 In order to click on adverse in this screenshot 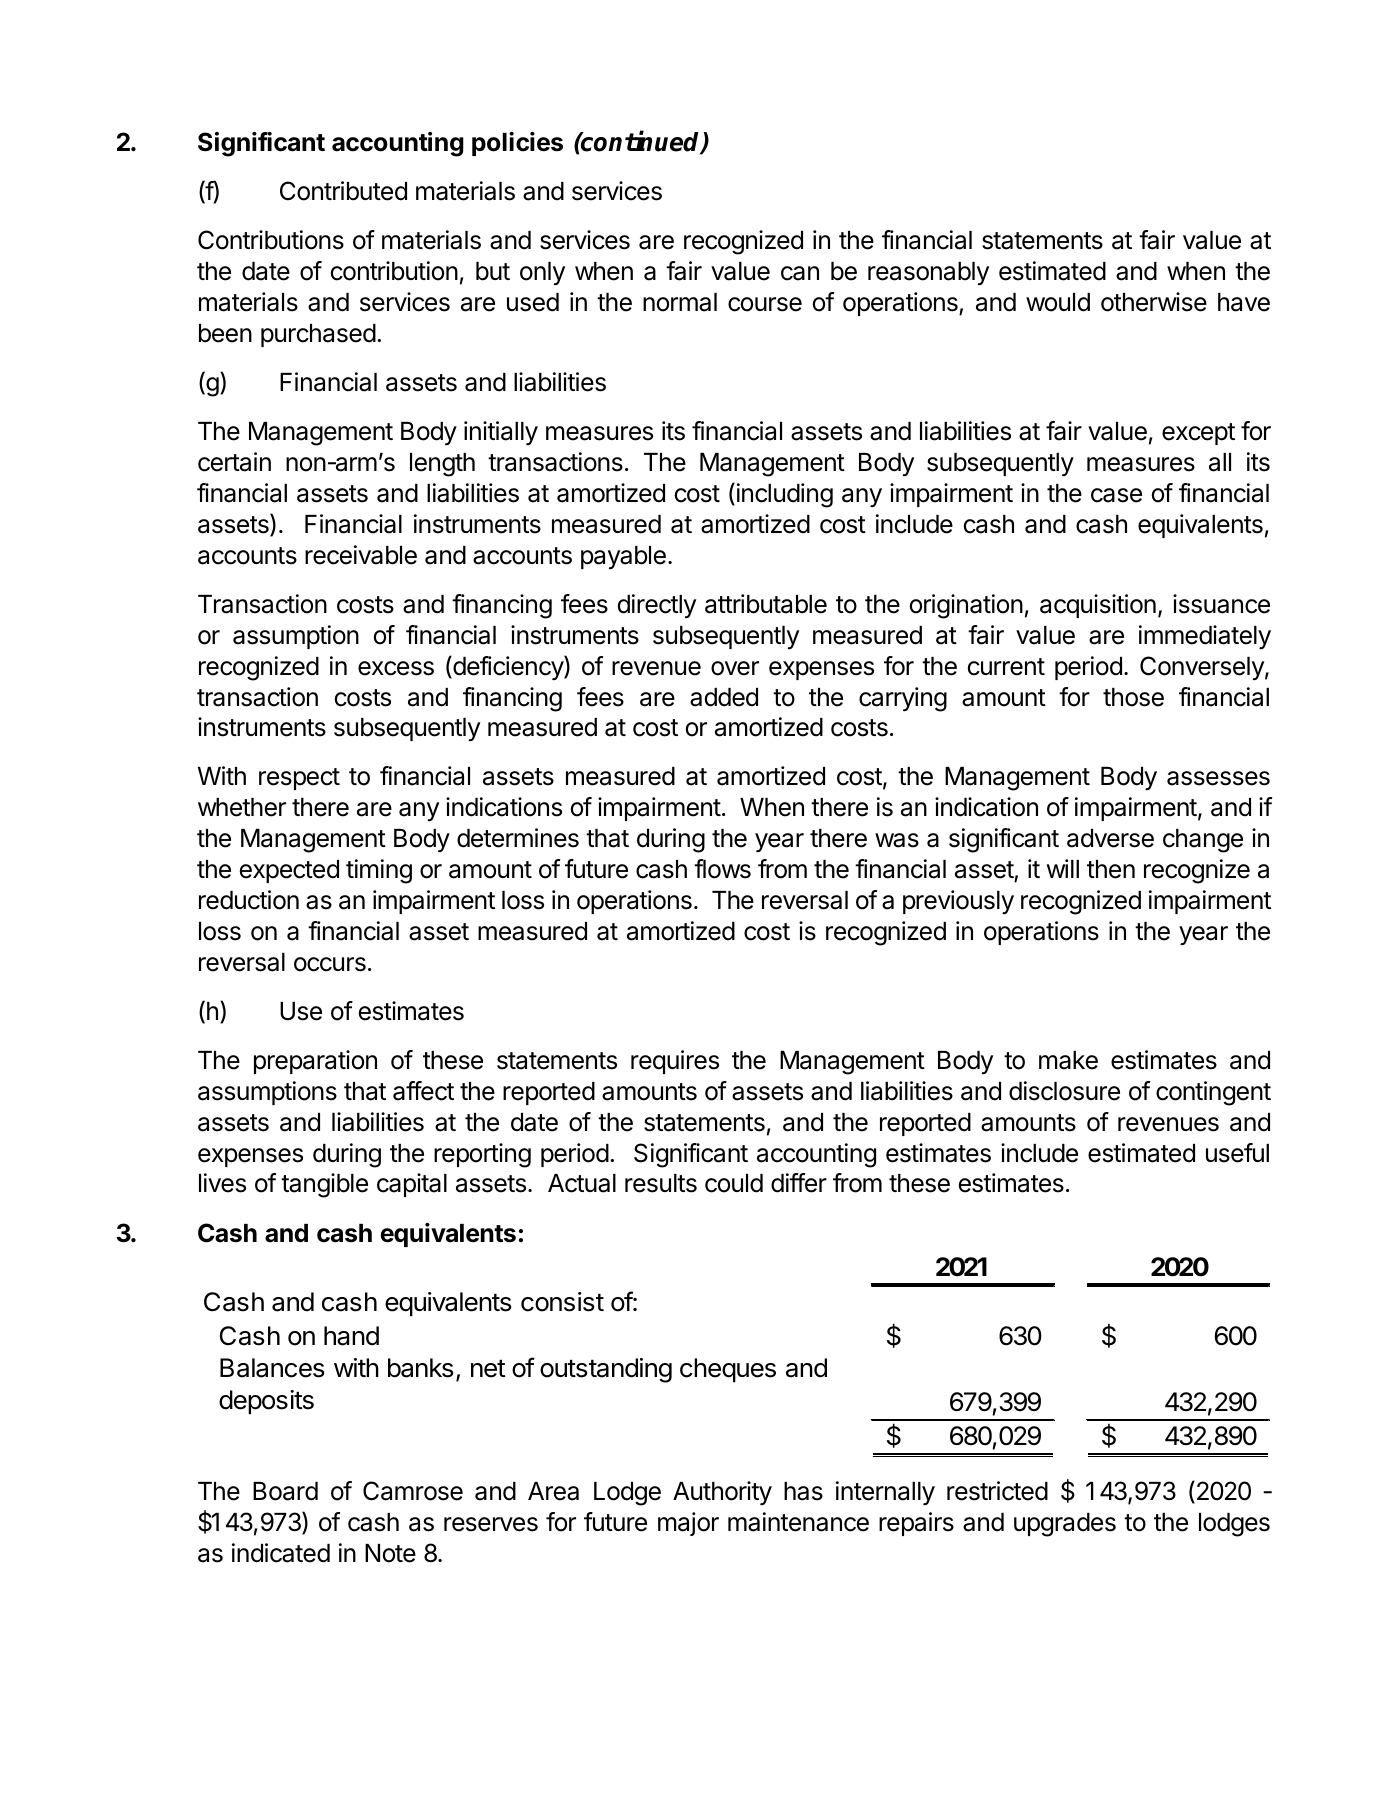, I will do `click(1110, 838)`.
